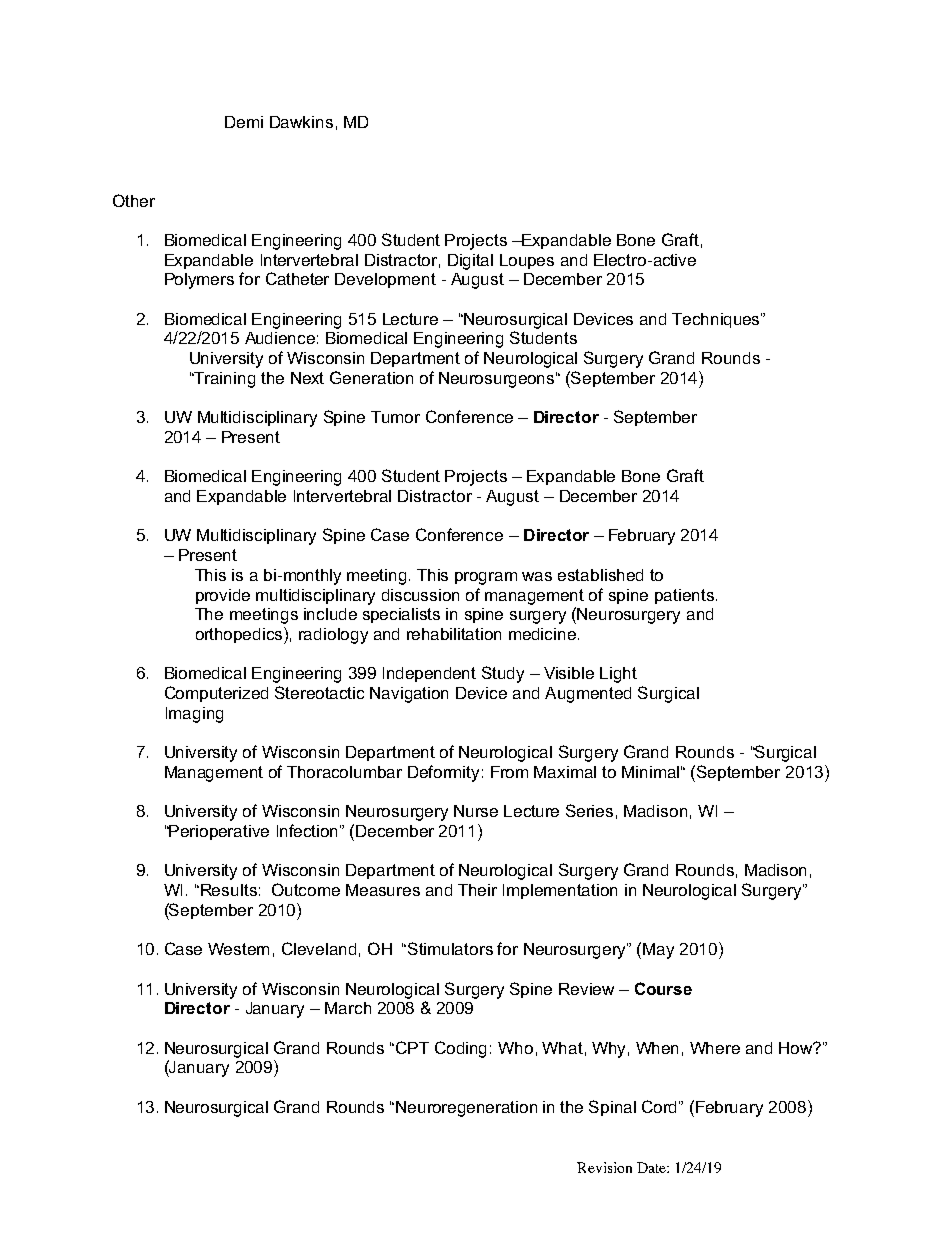 The image size is (952, 1233). Describe the element at coordinates (470, 262) in the document. I see `Digital` at that location.
